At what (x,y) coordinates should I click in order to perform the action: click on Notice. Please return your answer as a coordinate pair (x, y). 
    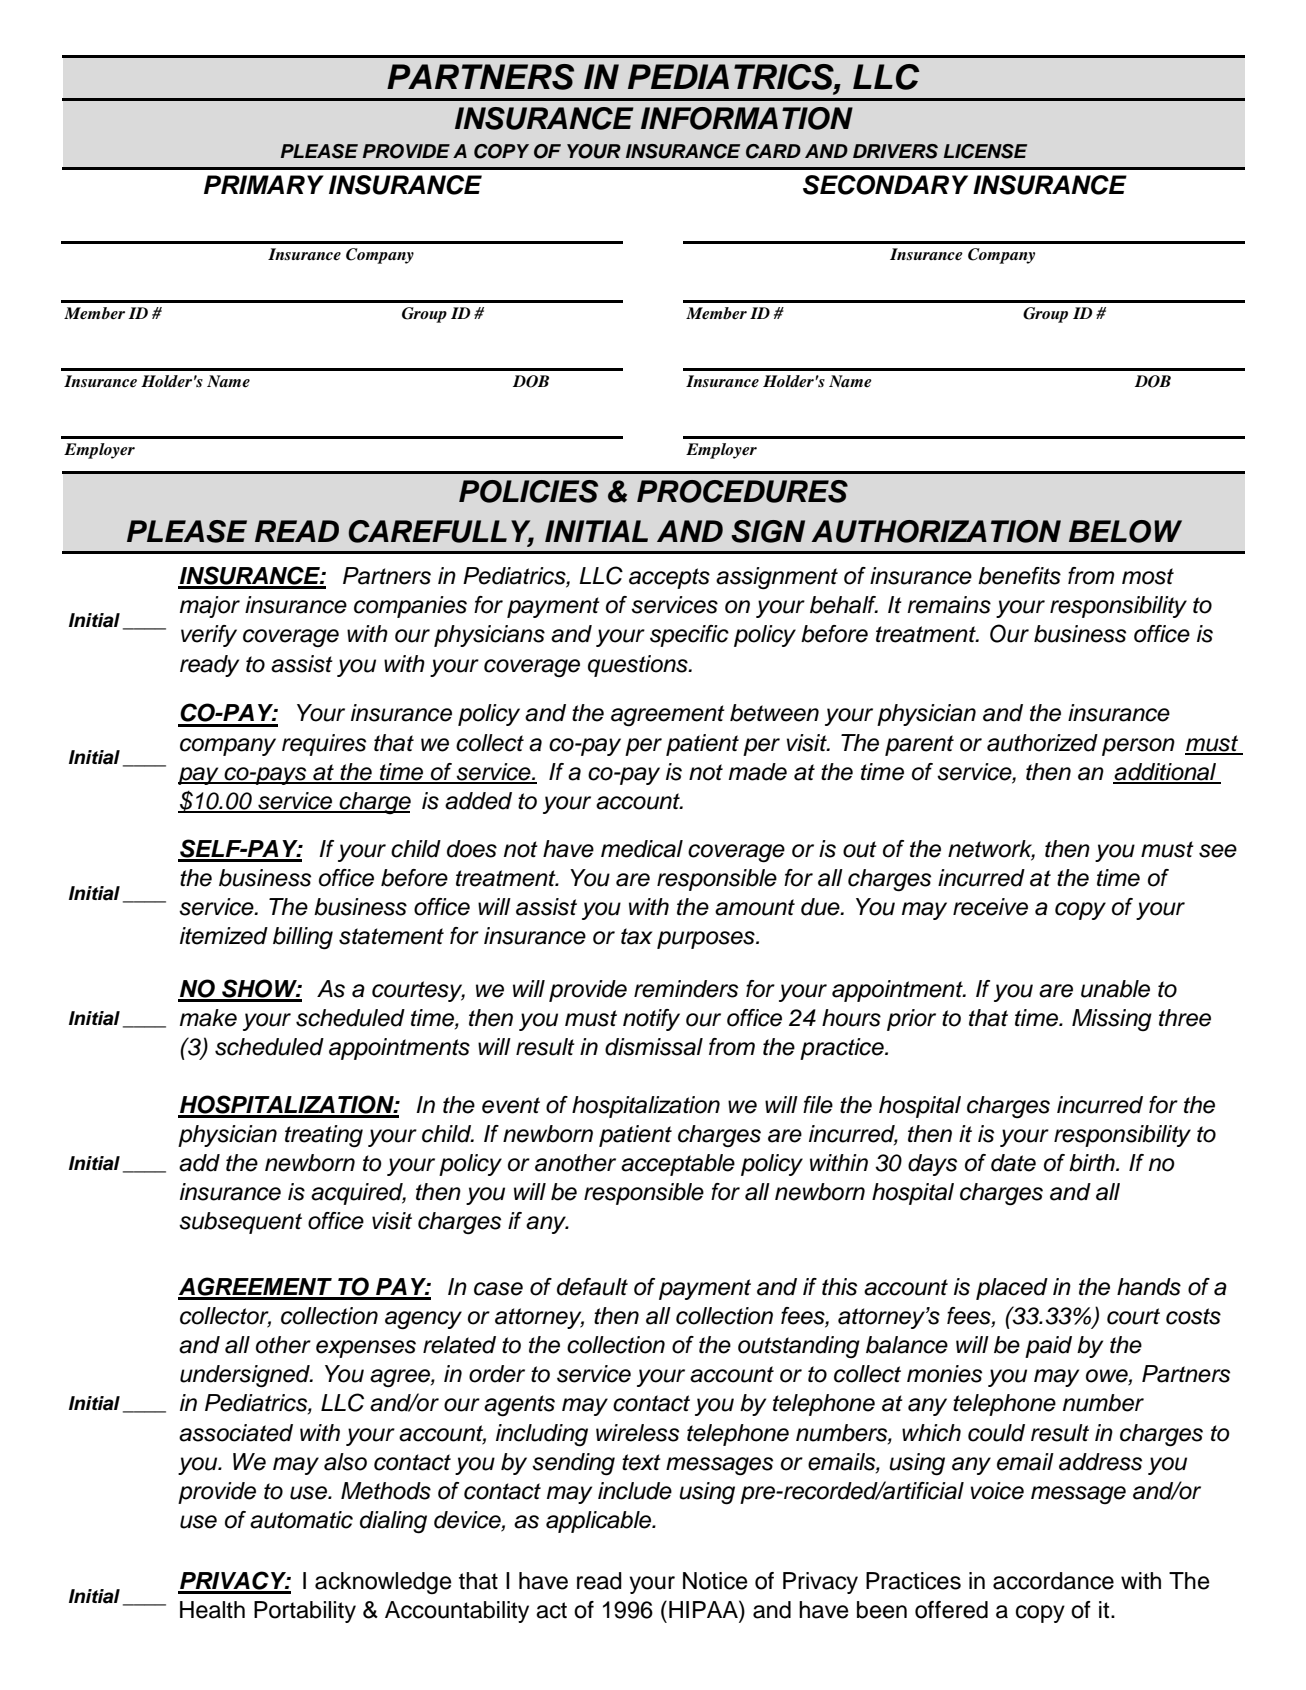
    Looking at the image, I should click on (715, 1581).
